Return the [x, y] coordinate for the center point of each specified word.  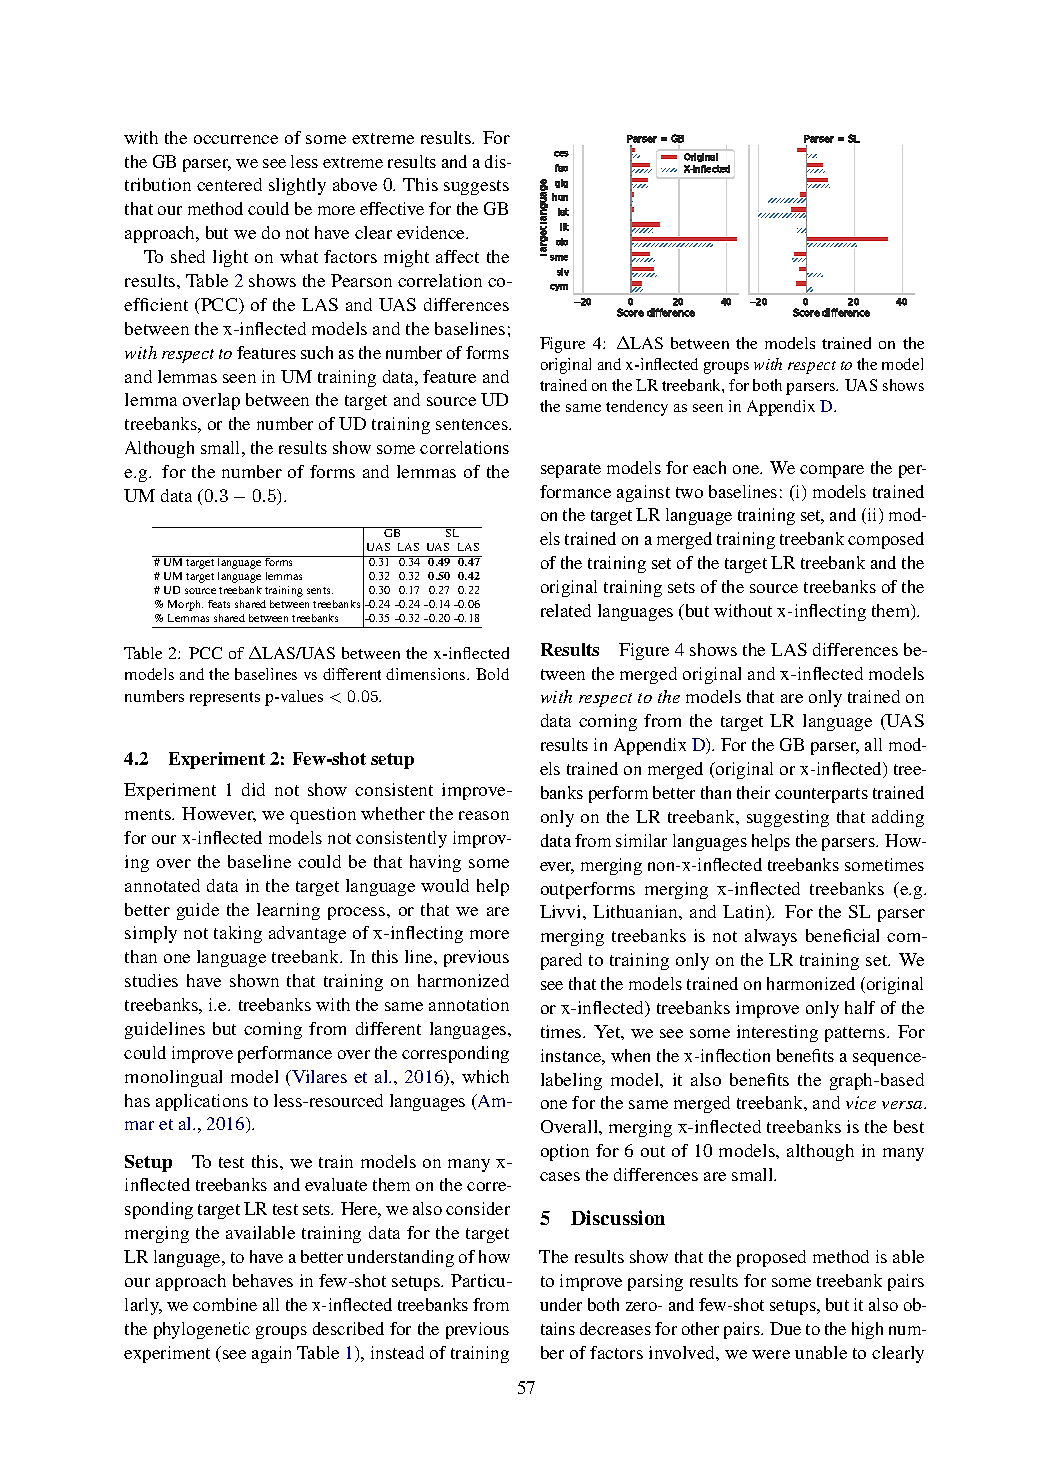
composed [886, 540]
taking [238, 934]
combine [225, 1304]
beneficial [842, 935]
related [566, 610]
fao [561, 168]
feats [219, 604]
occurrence [236, 139]
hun [560, 197]
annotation [469, 1004]
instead [397, 1352]
